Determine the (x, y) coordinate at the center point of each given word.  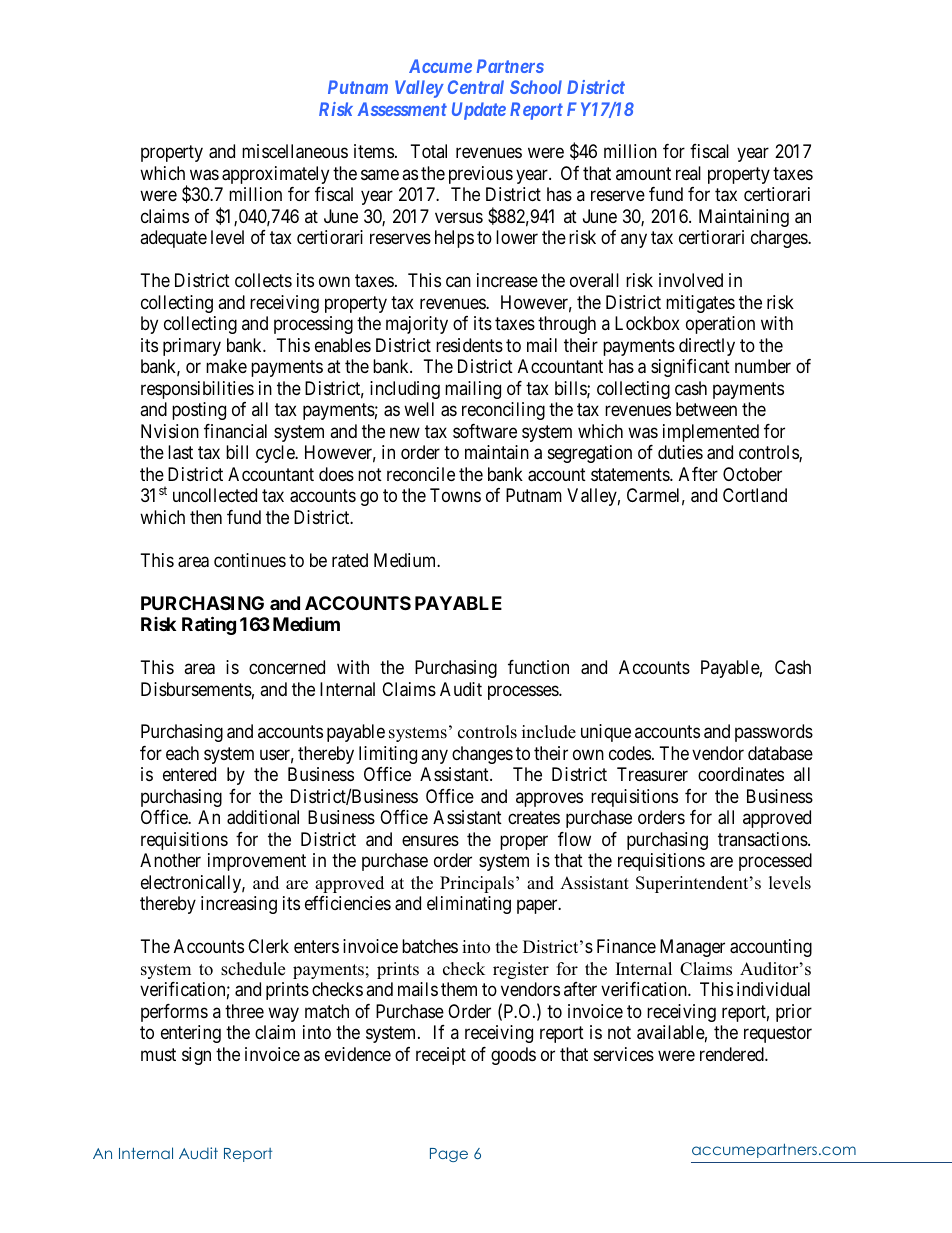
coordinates (741, 774)
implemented (711, 433)
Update (479, 111)
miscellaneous (295, 151)
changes (482, 755)
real (688, 173)
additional (263, 817)
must (158, 1054)
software (485, 431)
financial (235, 431)
